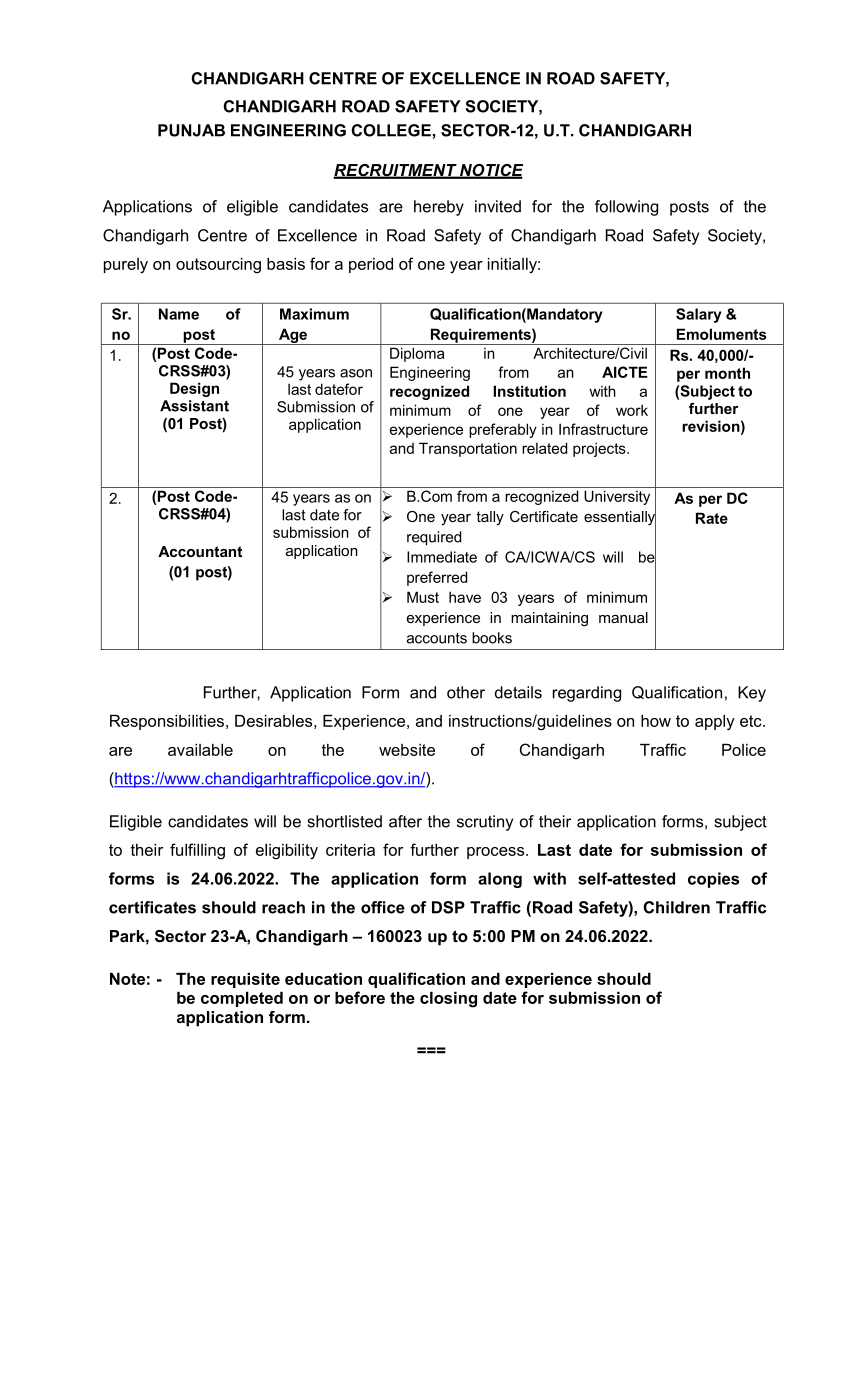  What do you see at coordinates (626, 208) in the page?
I see `following` at bounding box center [626, 208].
